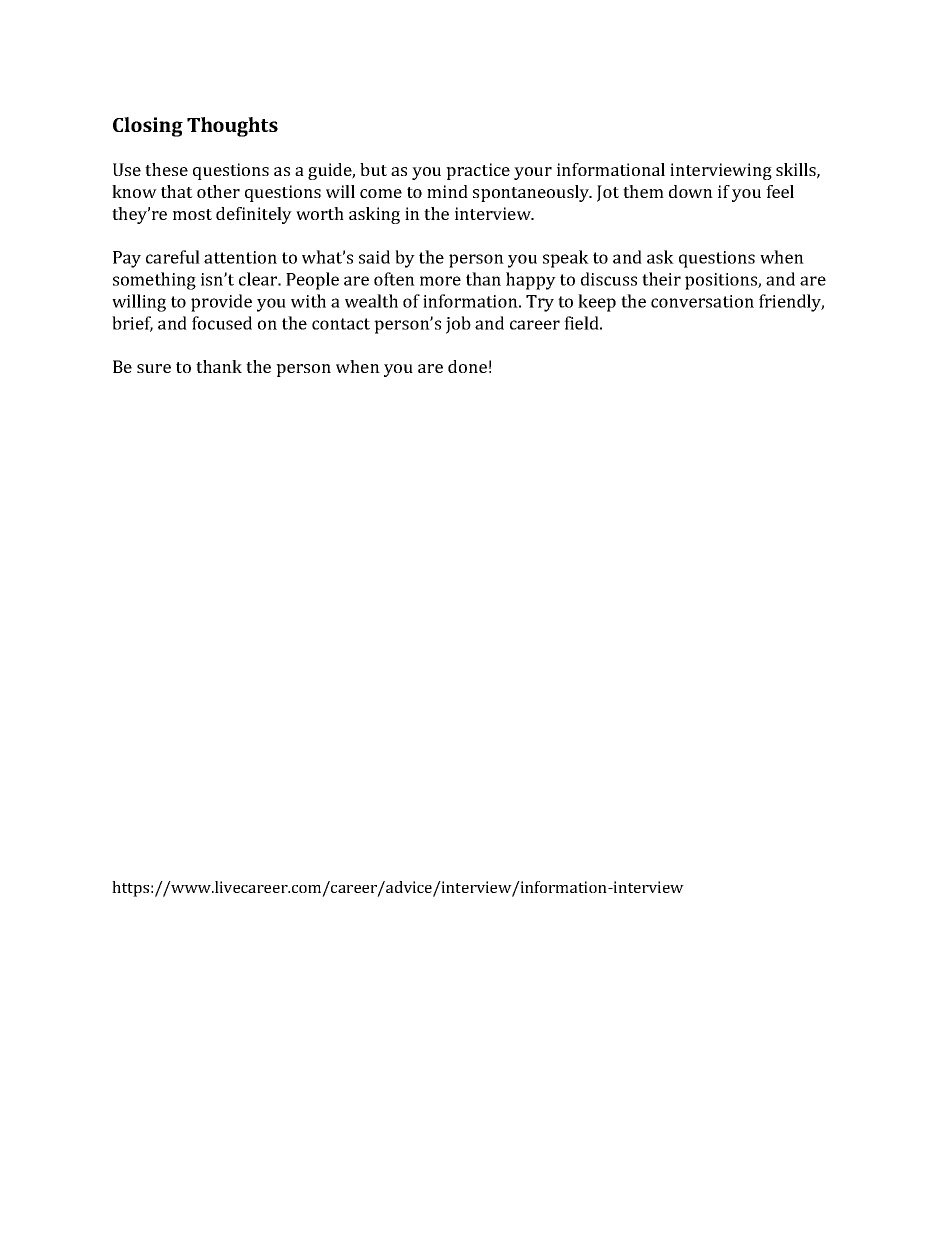  What do you see at coordinates (533, 173) in the screenshot?
I see `your` at bounding box center [533, 173].
